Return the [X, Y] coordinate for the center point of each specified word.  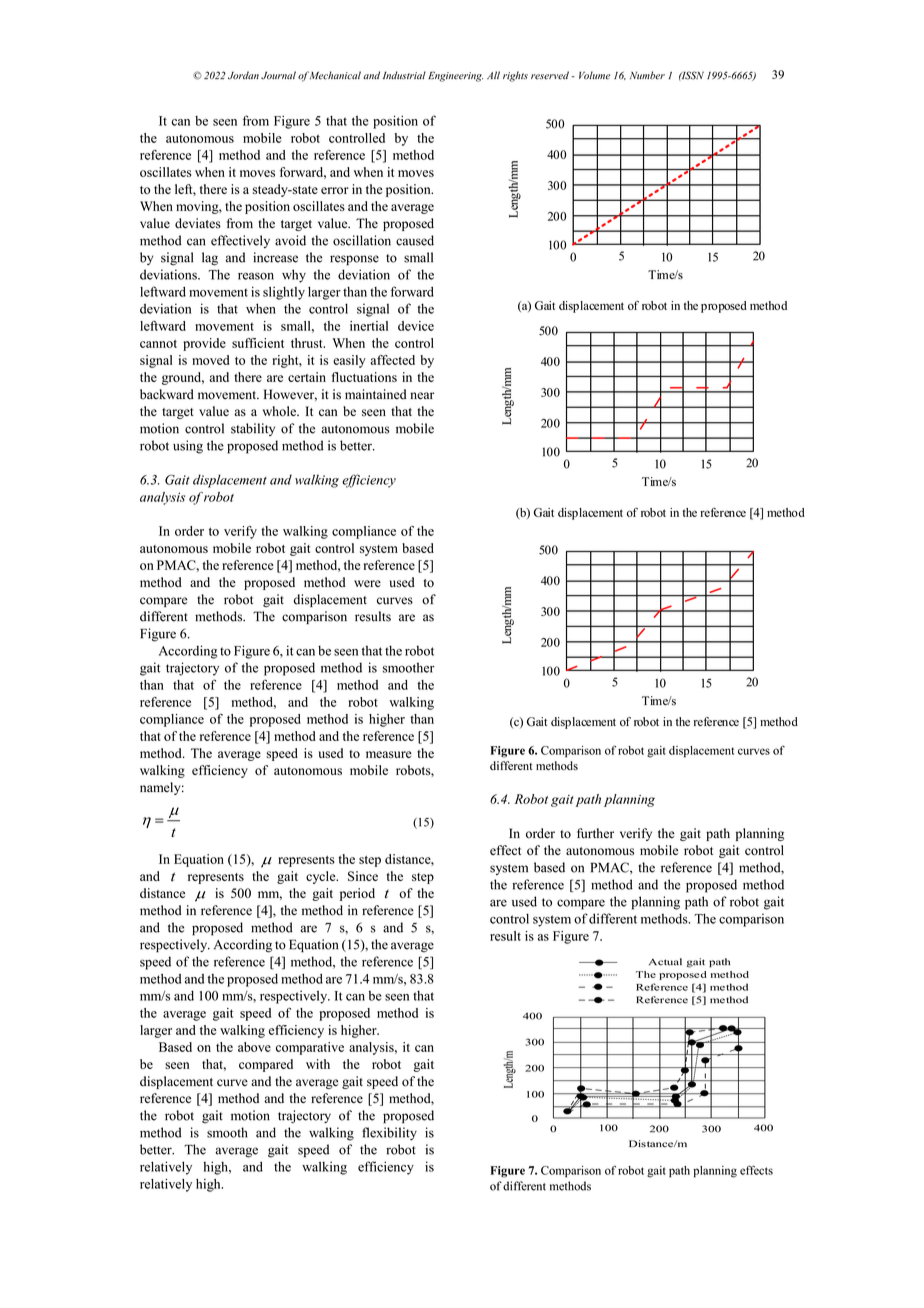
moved [210, 360]
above [254, 1047]
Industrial [404, 75]
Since [363, 876]
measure [389, 754]
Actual [665, 962]
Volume [594, 75]
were [367, 583]
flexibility [389, 1134]
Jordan [243, 75]
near [422, 396]
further [595, 833]
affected [393, 360]
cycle [322, 877]
